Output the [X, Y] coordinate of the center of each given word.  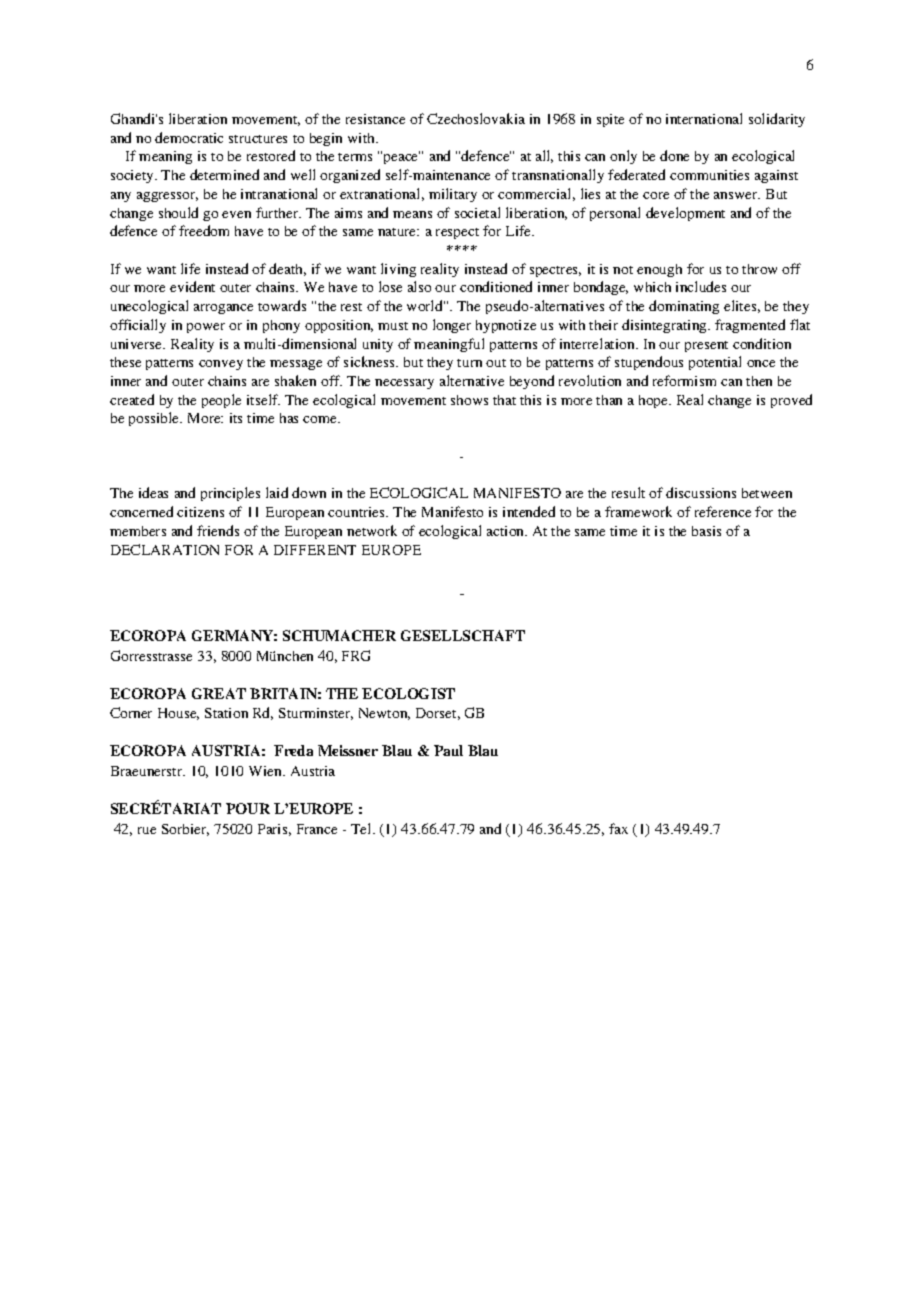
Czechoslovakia [476, 118]
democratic [189, 137]
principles [230, 494]
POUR [248, 808]
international [704, 118]
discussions [701, 492]
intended [529, 511]
